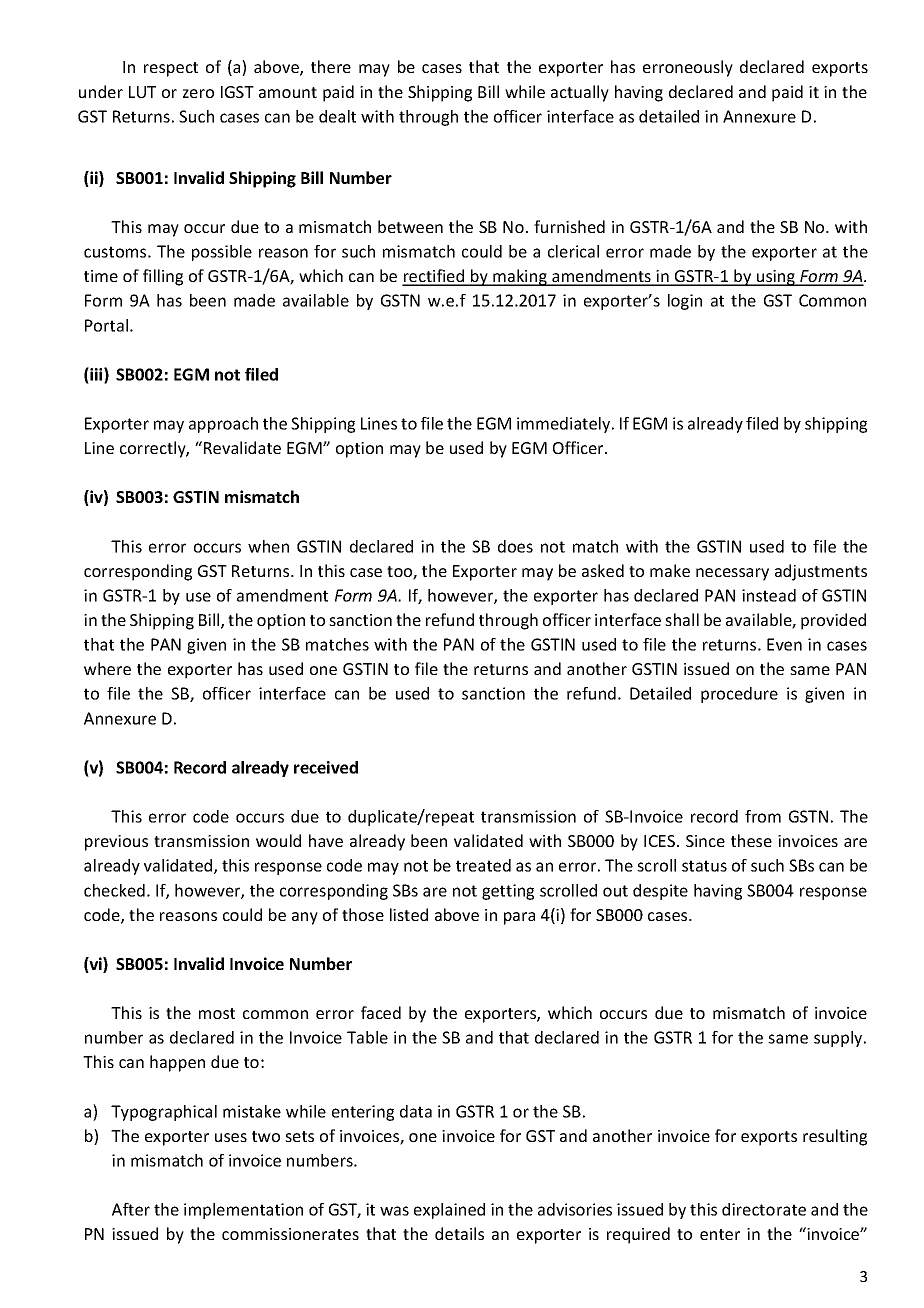  I want to click on necessary, so click(732, 574).
